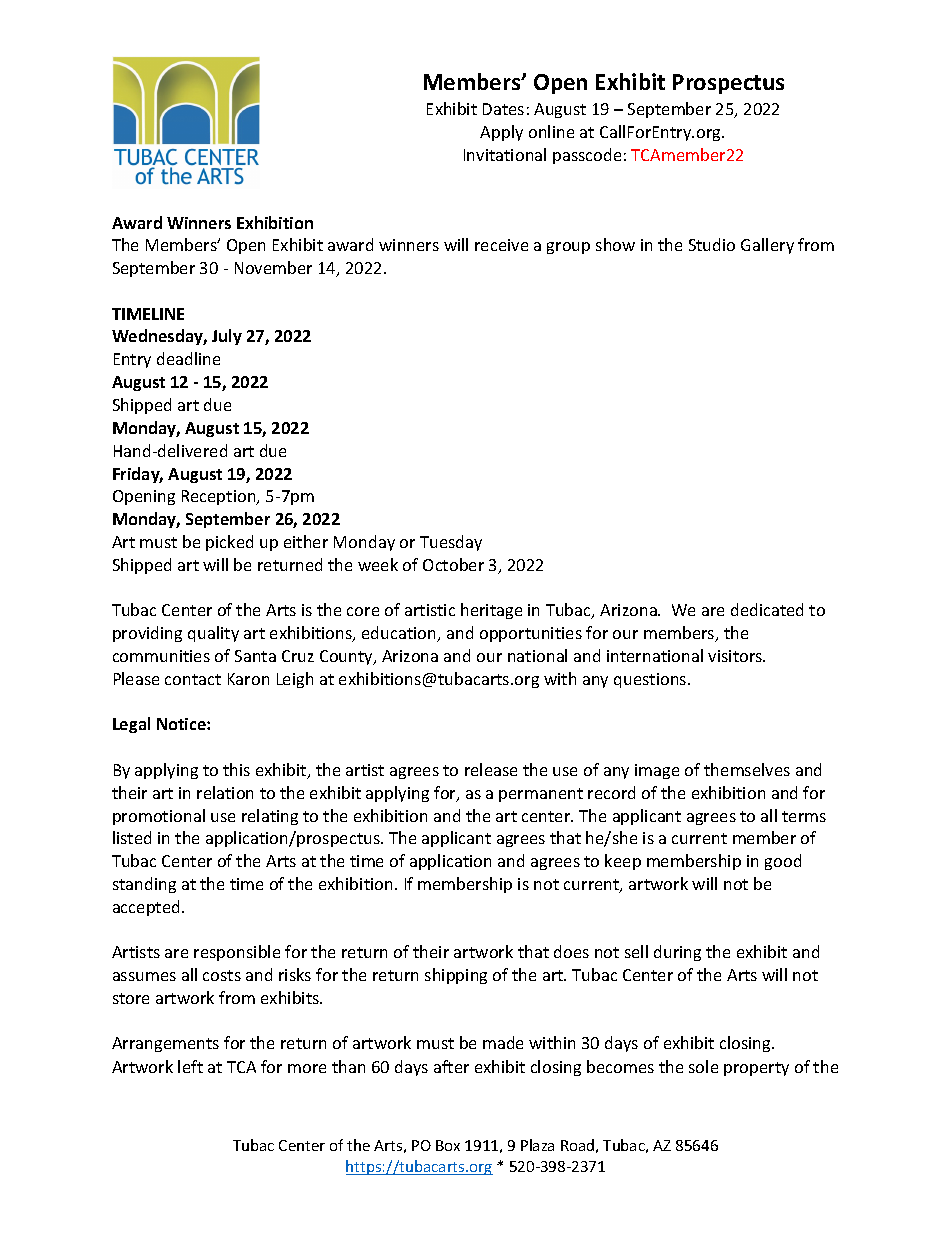  What do you see at coordinates (190, 1066) in the image?
I see `left` at bounding box center [190, 1066].
